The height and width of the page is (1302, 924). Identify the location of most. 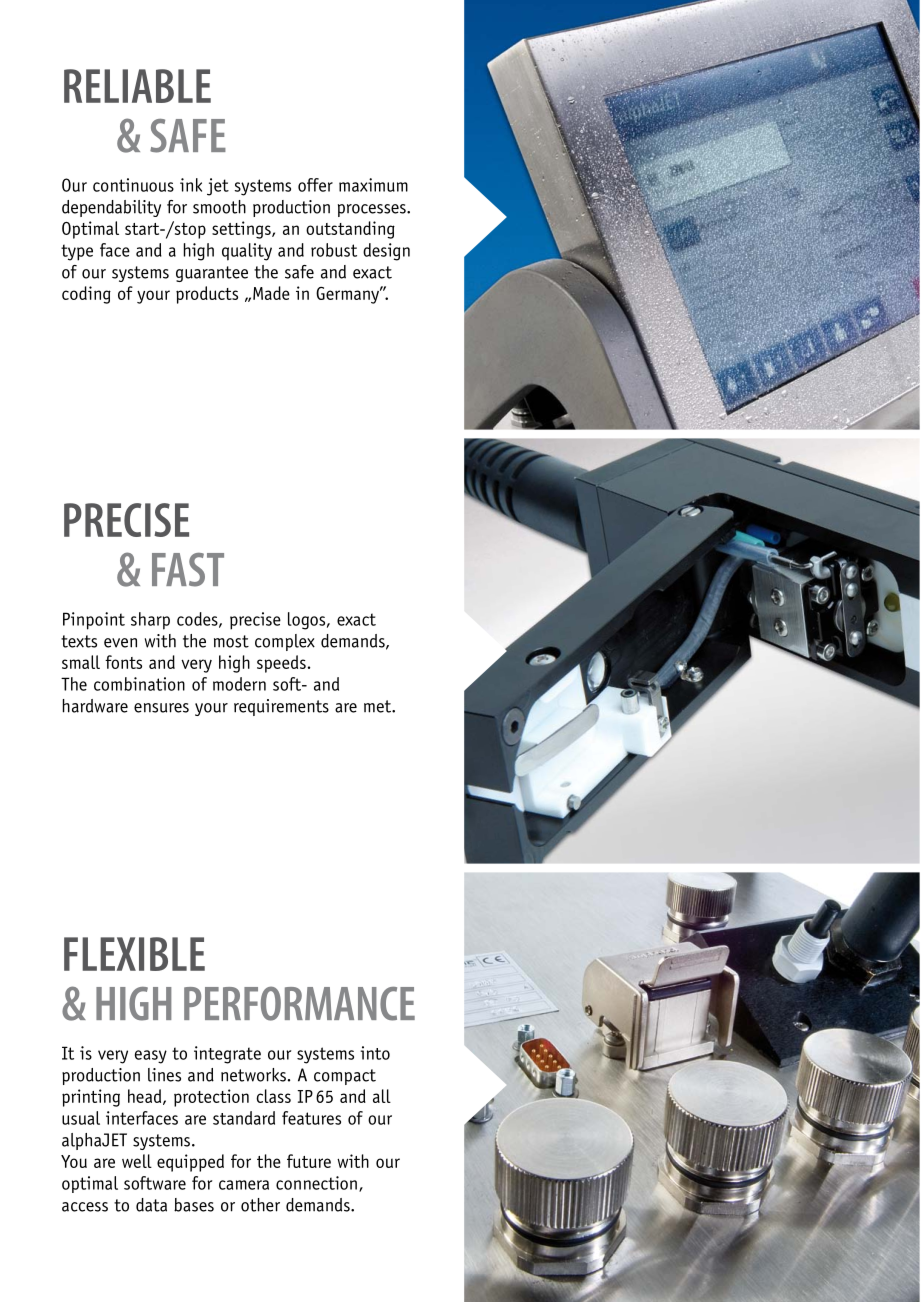
(231, 641).
